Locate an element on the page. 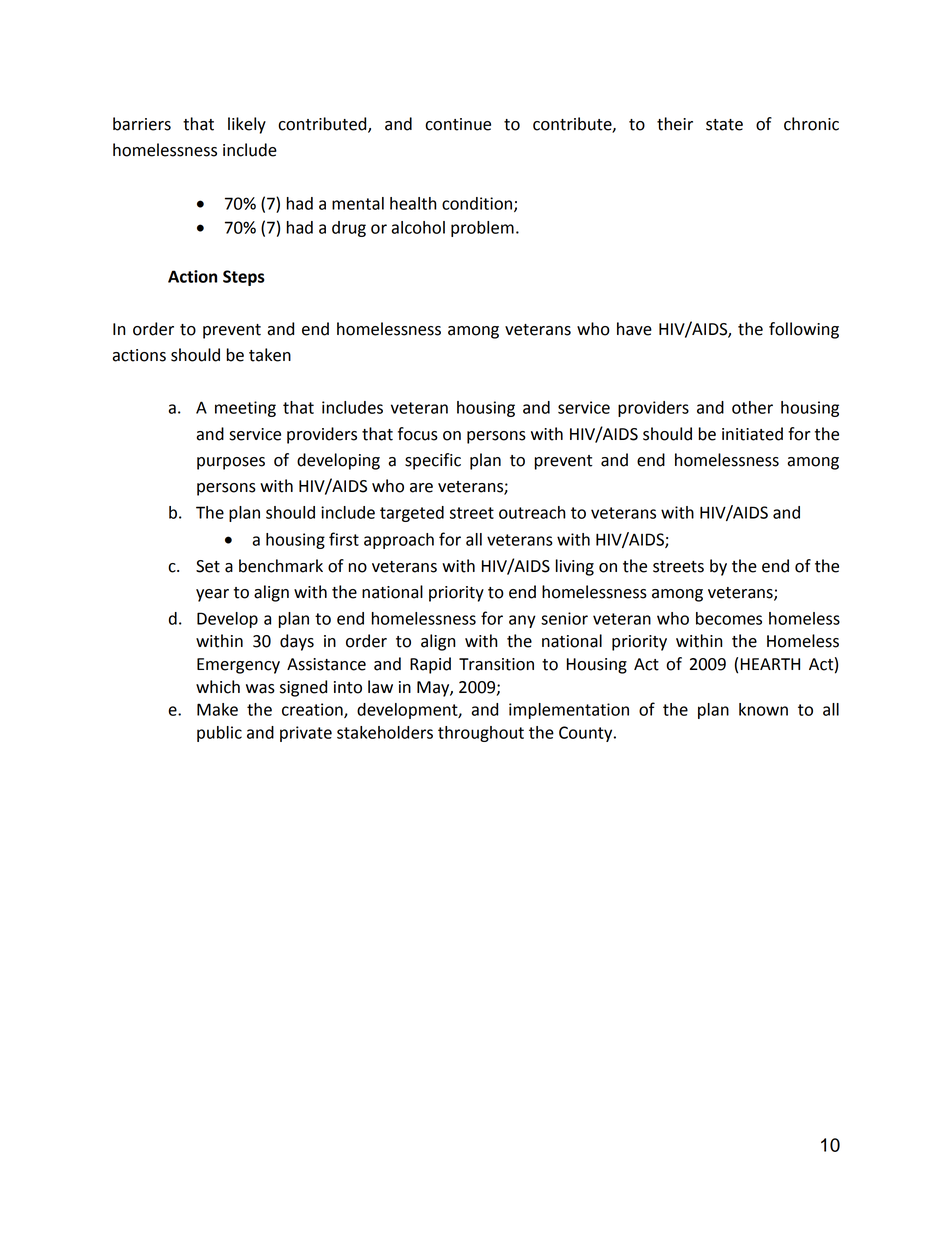 The height and width of the image is (1233, 952). state is located at coordinates (724, 125).
